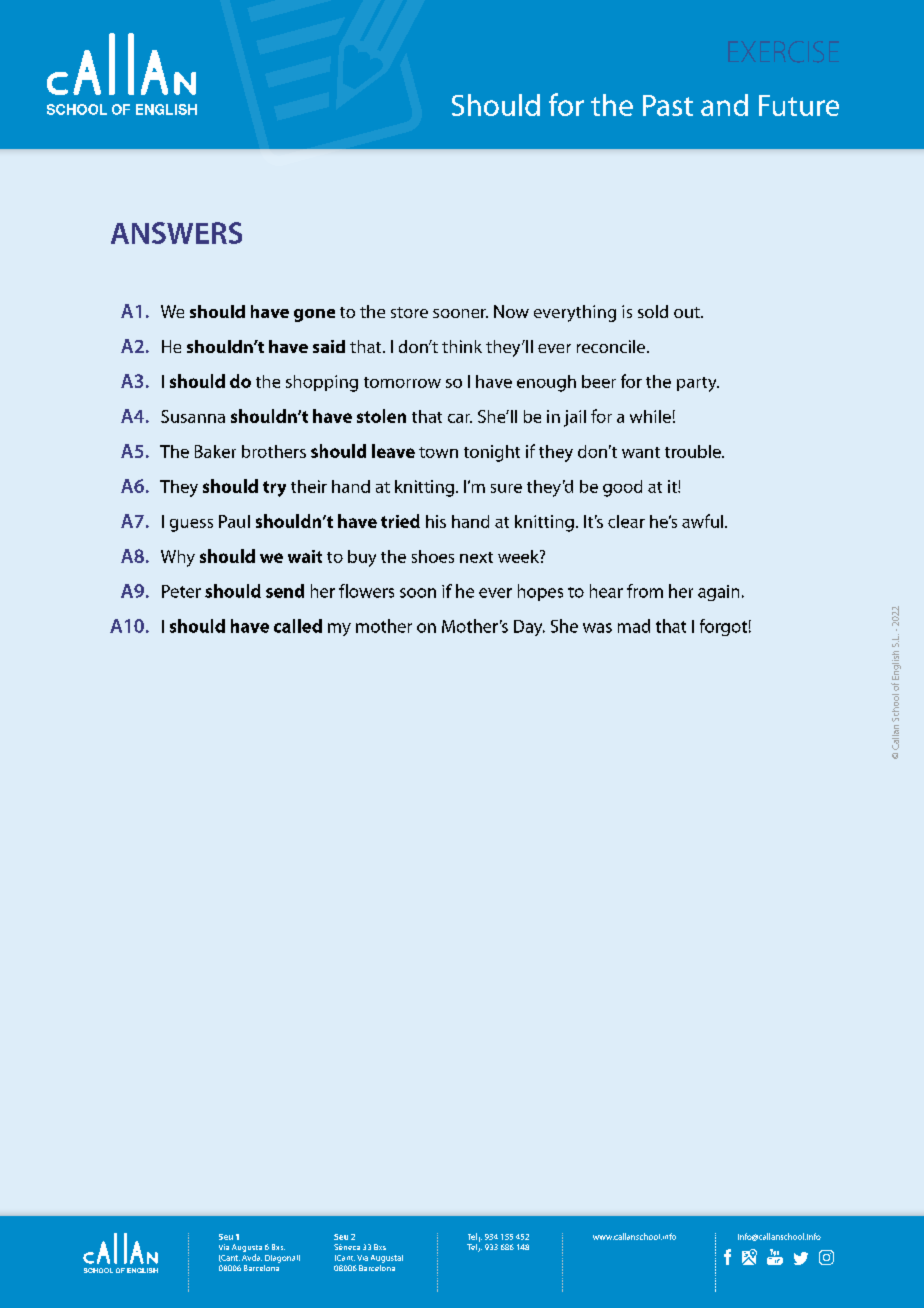 The image size is (924, 1308). What do you see at coordinates (314, 315) in the screenshot?
I see `gone` at bounding box center [314, 315].
